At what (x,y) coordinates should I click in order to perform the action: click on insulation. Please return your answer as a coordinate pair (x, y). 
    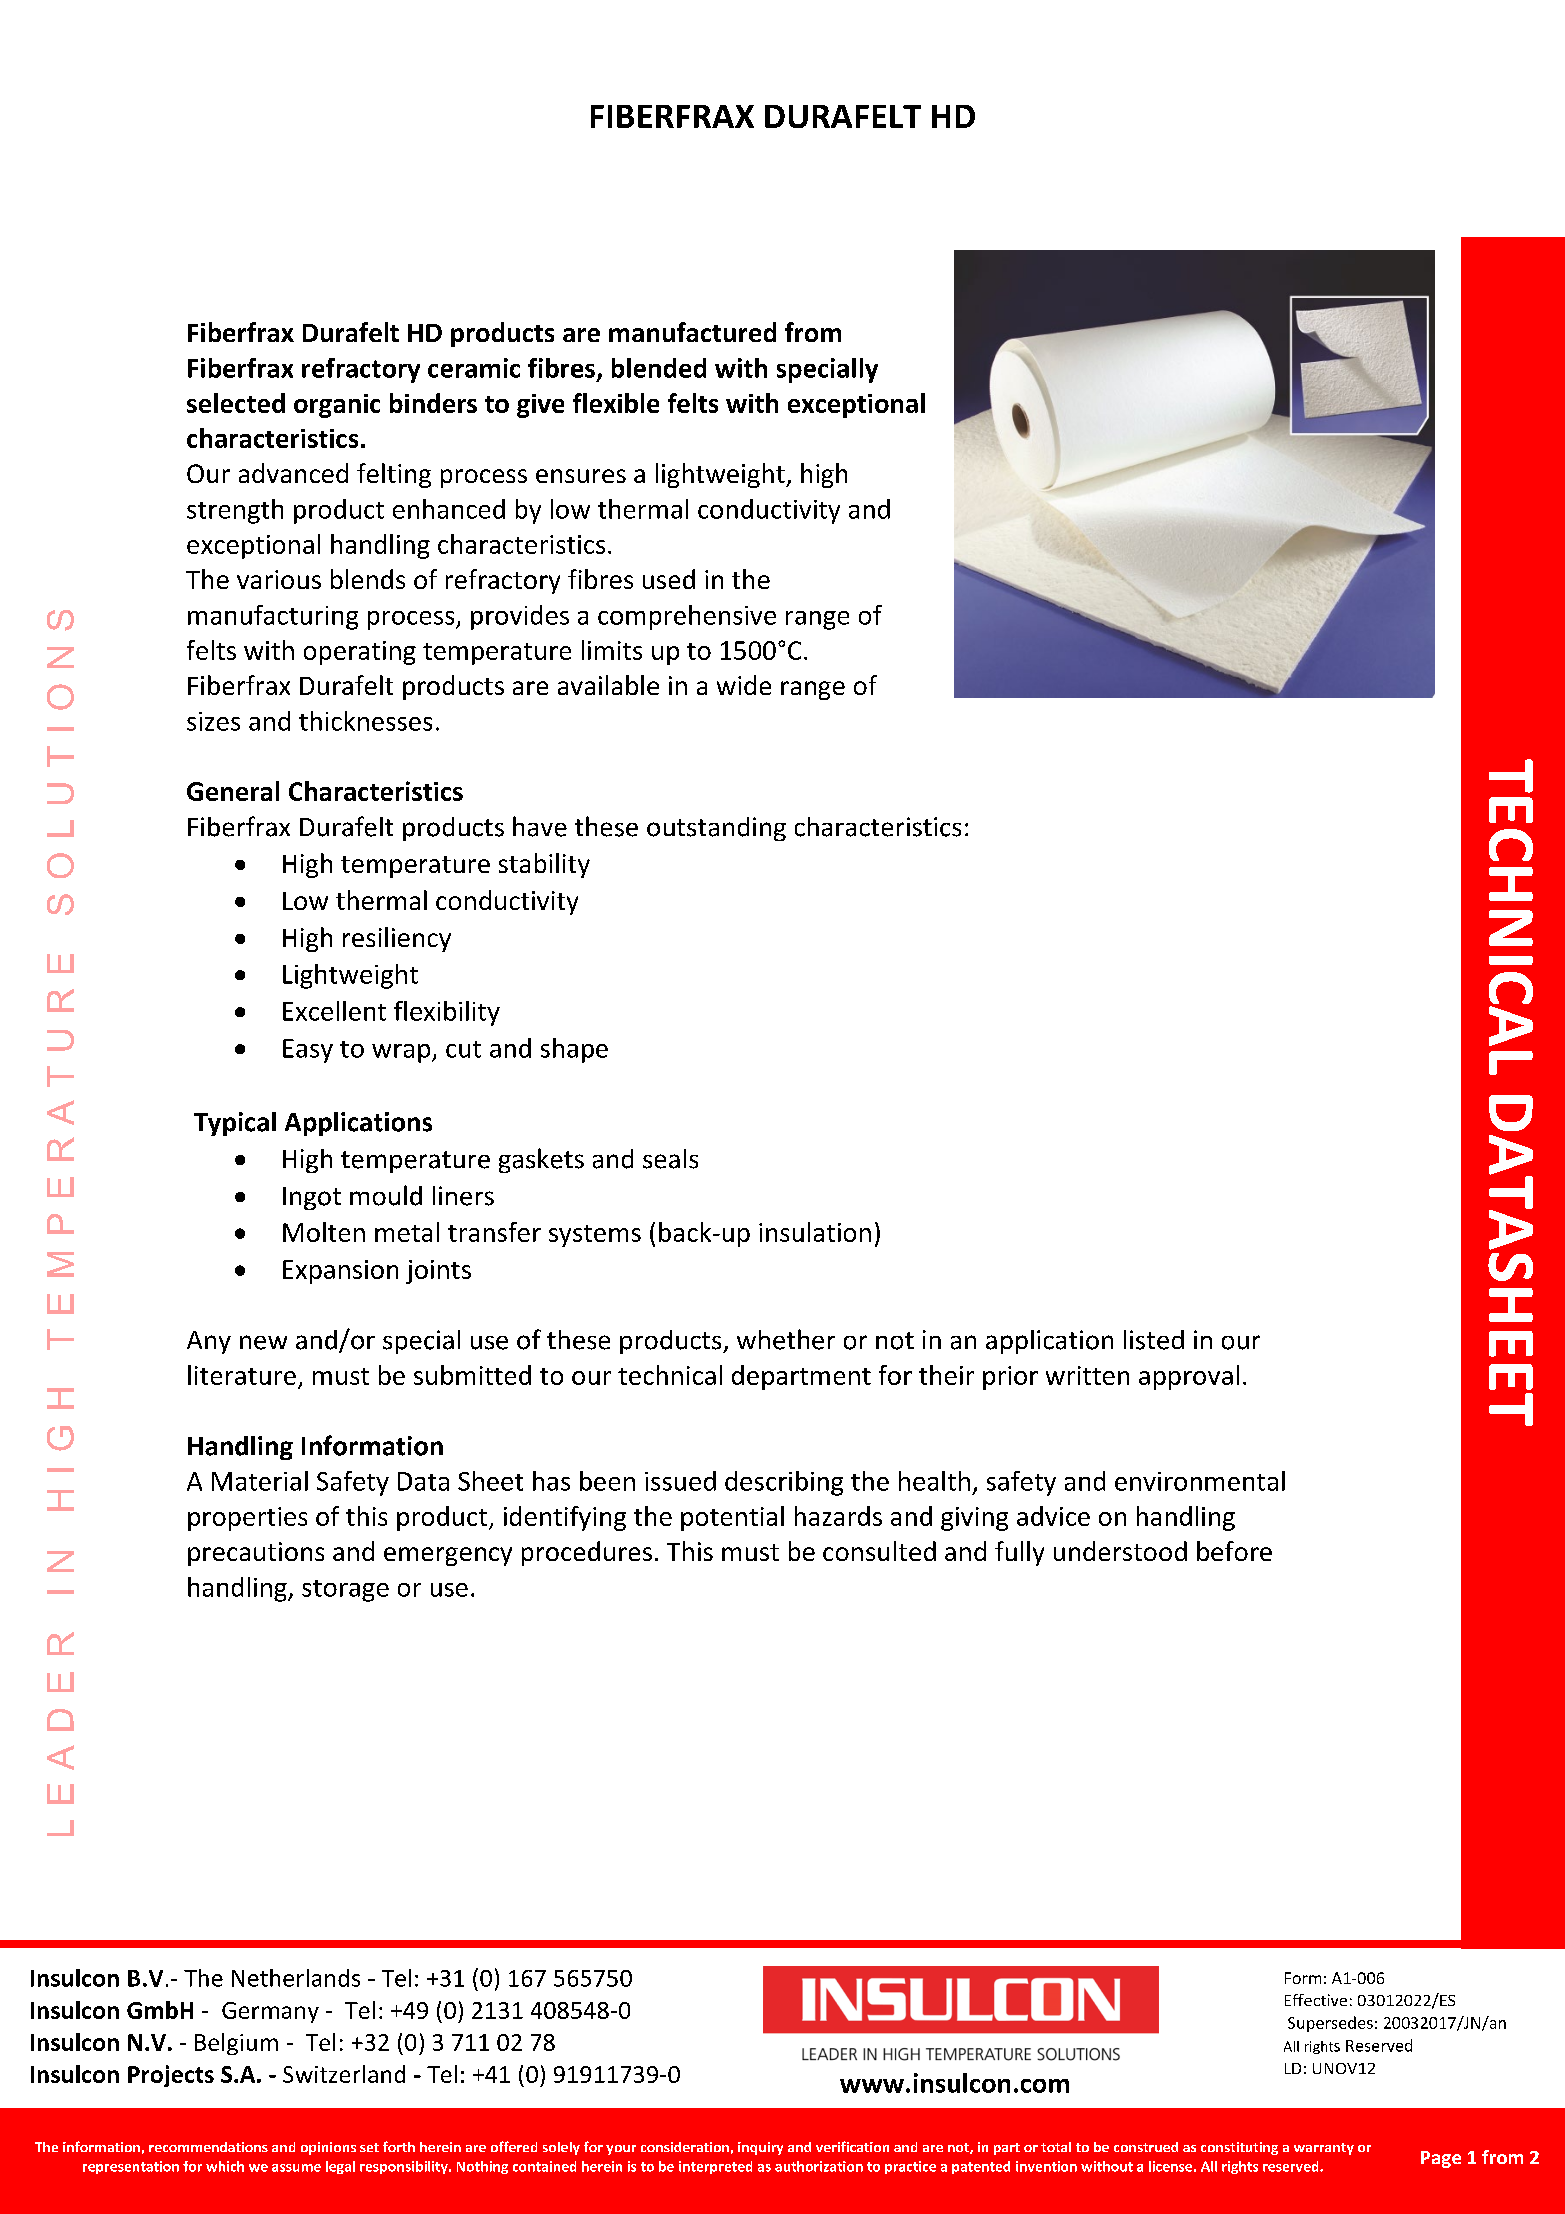
    Looking at the image, I should click on (815, 1232).
